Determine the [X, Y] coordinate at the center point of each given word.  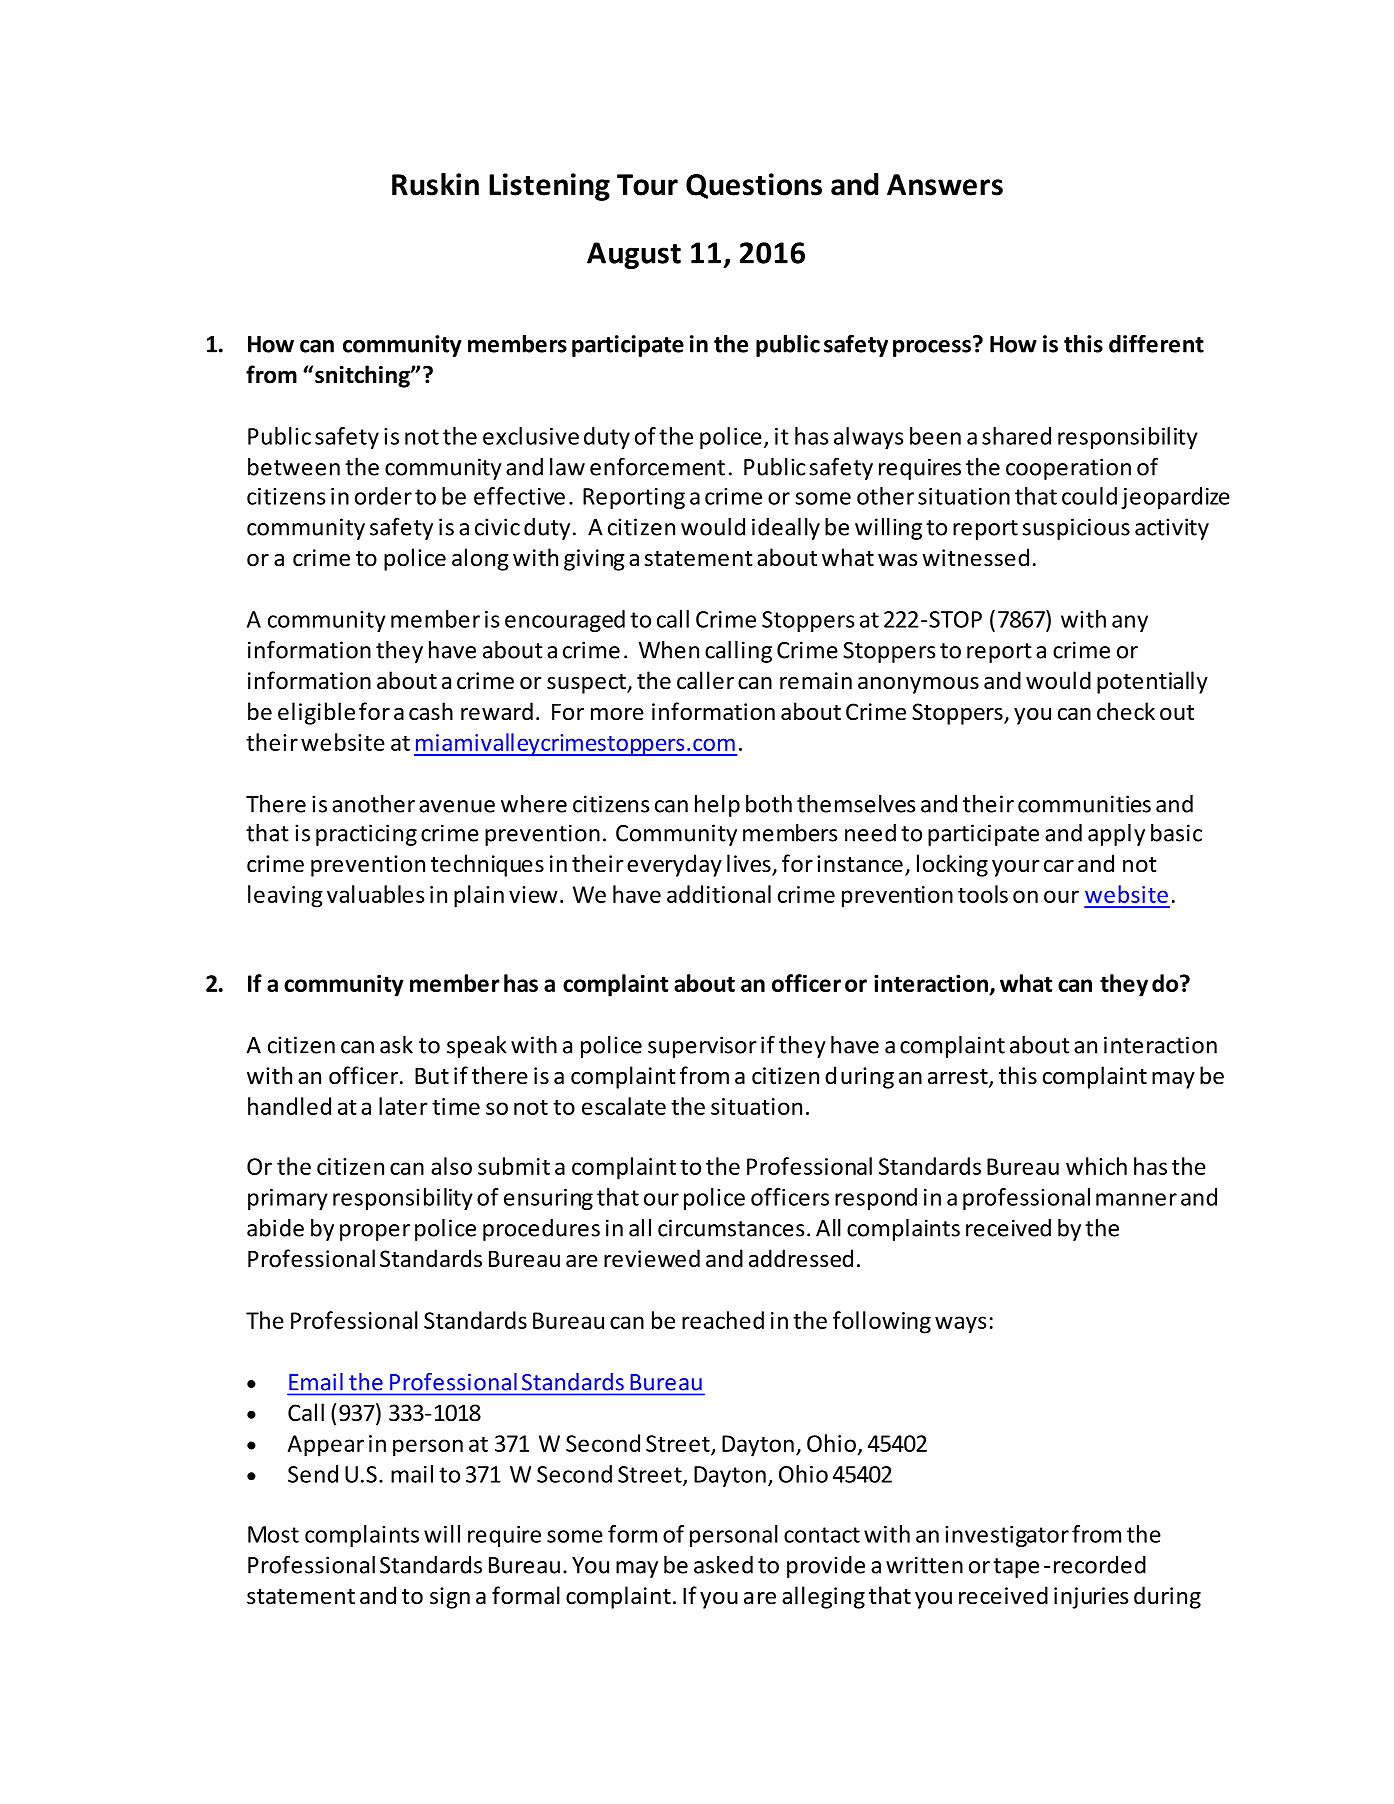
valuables [376, 894]
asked [723, 1565]
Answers [945, 185]
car [1059, 866]
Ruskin [435, 184]
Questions [754, 186]
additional [719, 894]
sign [450, 1598]
